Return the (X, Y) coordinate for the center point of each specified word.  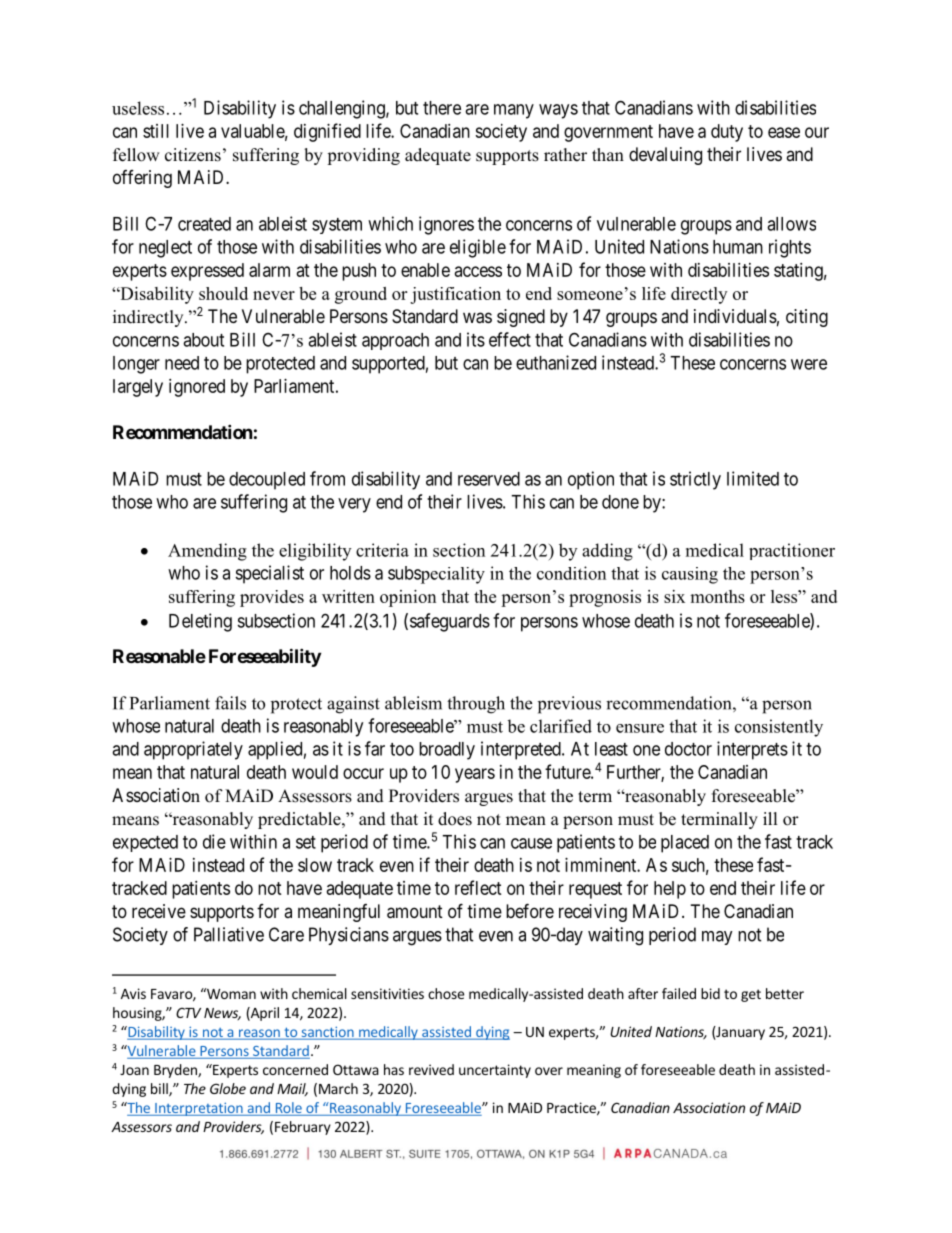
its (476, 339)
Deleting (200, 622)
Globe (228, 1088)
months (717, 596)
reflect (478, 887)
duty (727, 133)
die (214, 841)
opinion (408, 598)
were (809, 364)
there (442, 108)
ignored (197, 388)
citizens (193, 155)
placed (685, 844)
